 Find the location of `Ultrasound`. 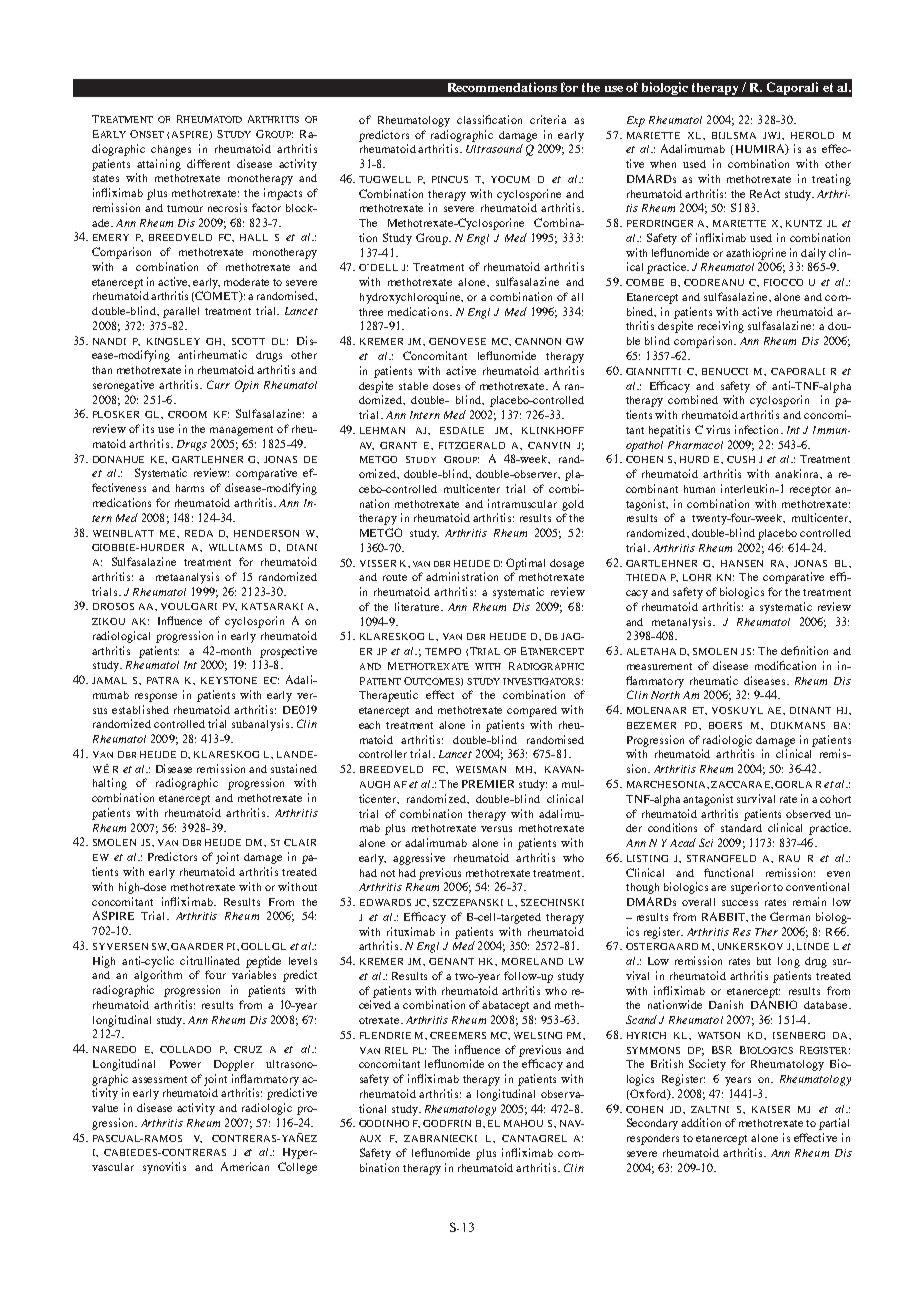

Ultrasound is located at coordinates (494, 148).
